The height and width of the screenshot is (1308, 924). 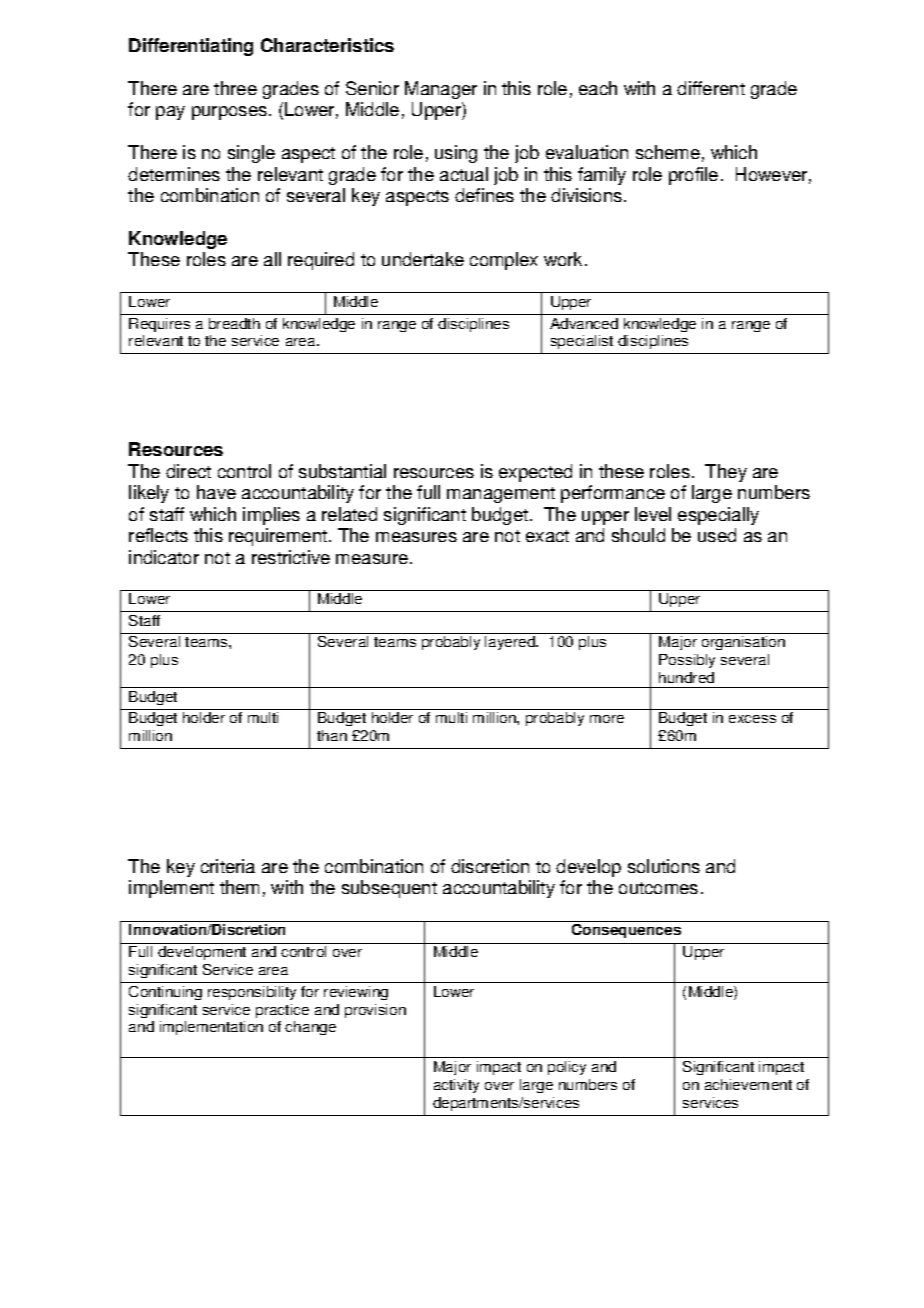 I want to click on three, so click(x=235, y=88).
